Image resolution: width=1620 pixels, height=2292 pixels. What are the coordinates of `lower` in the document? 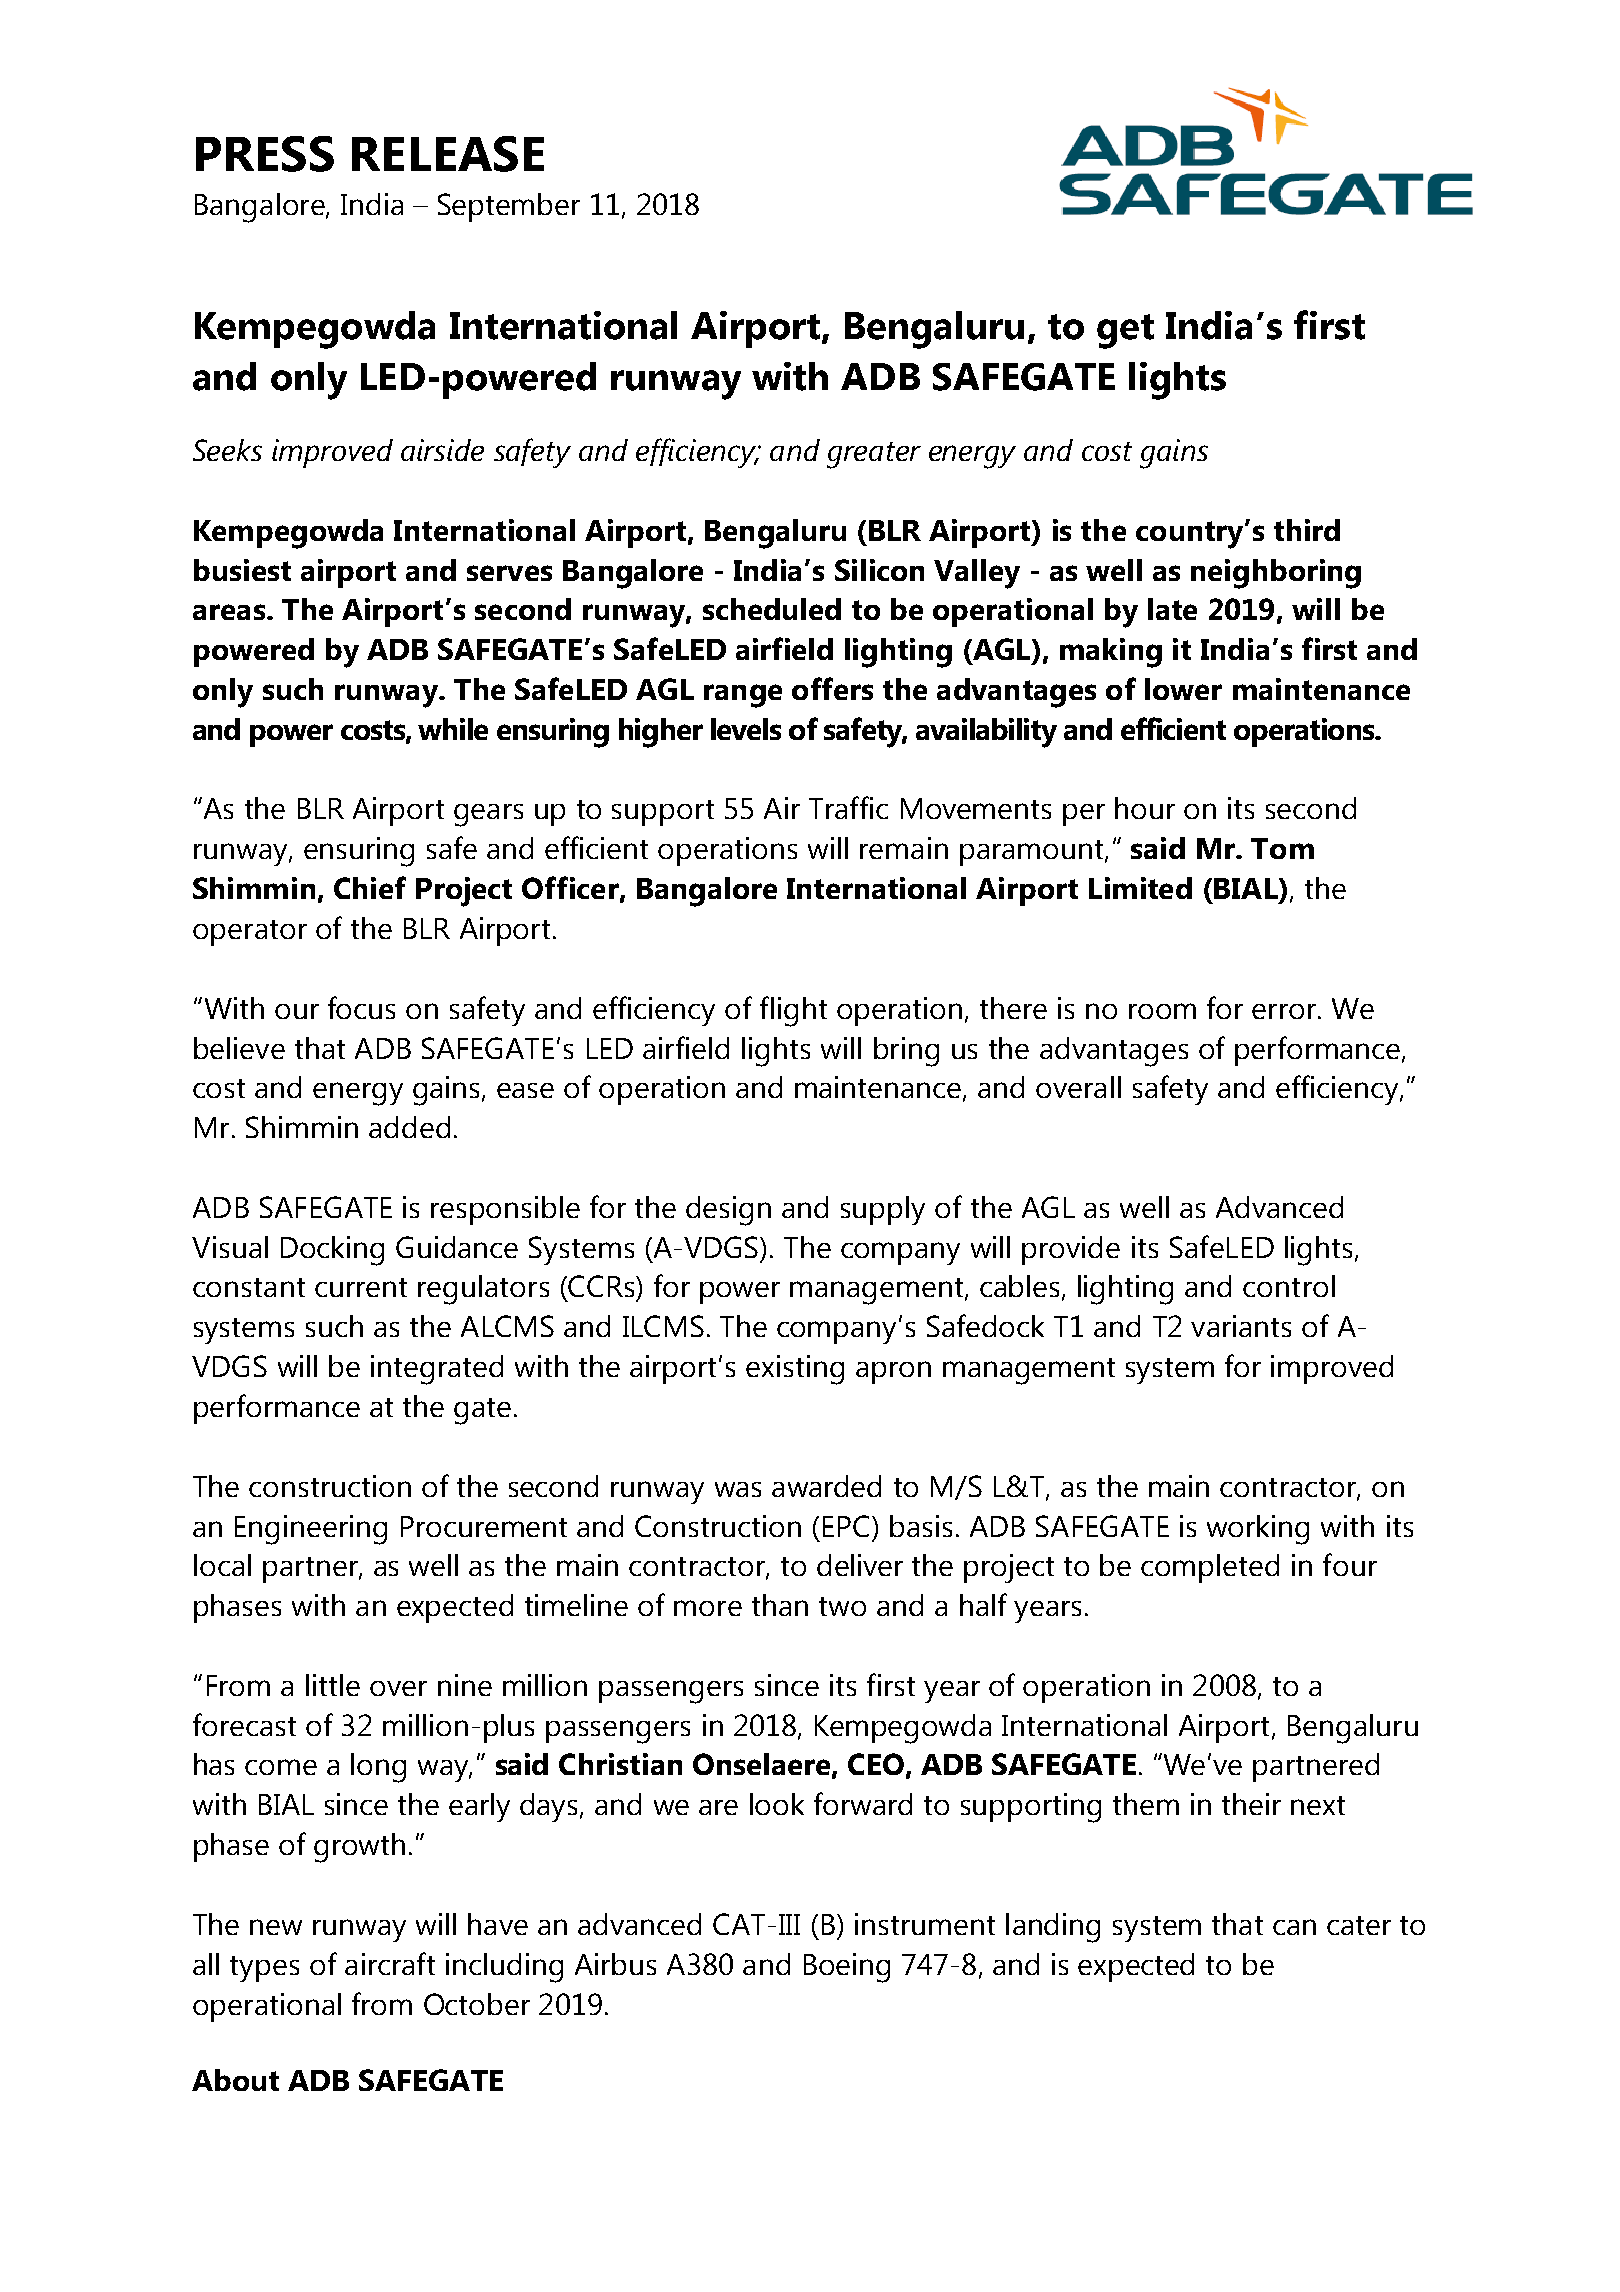 It's located at (1183, 689).
